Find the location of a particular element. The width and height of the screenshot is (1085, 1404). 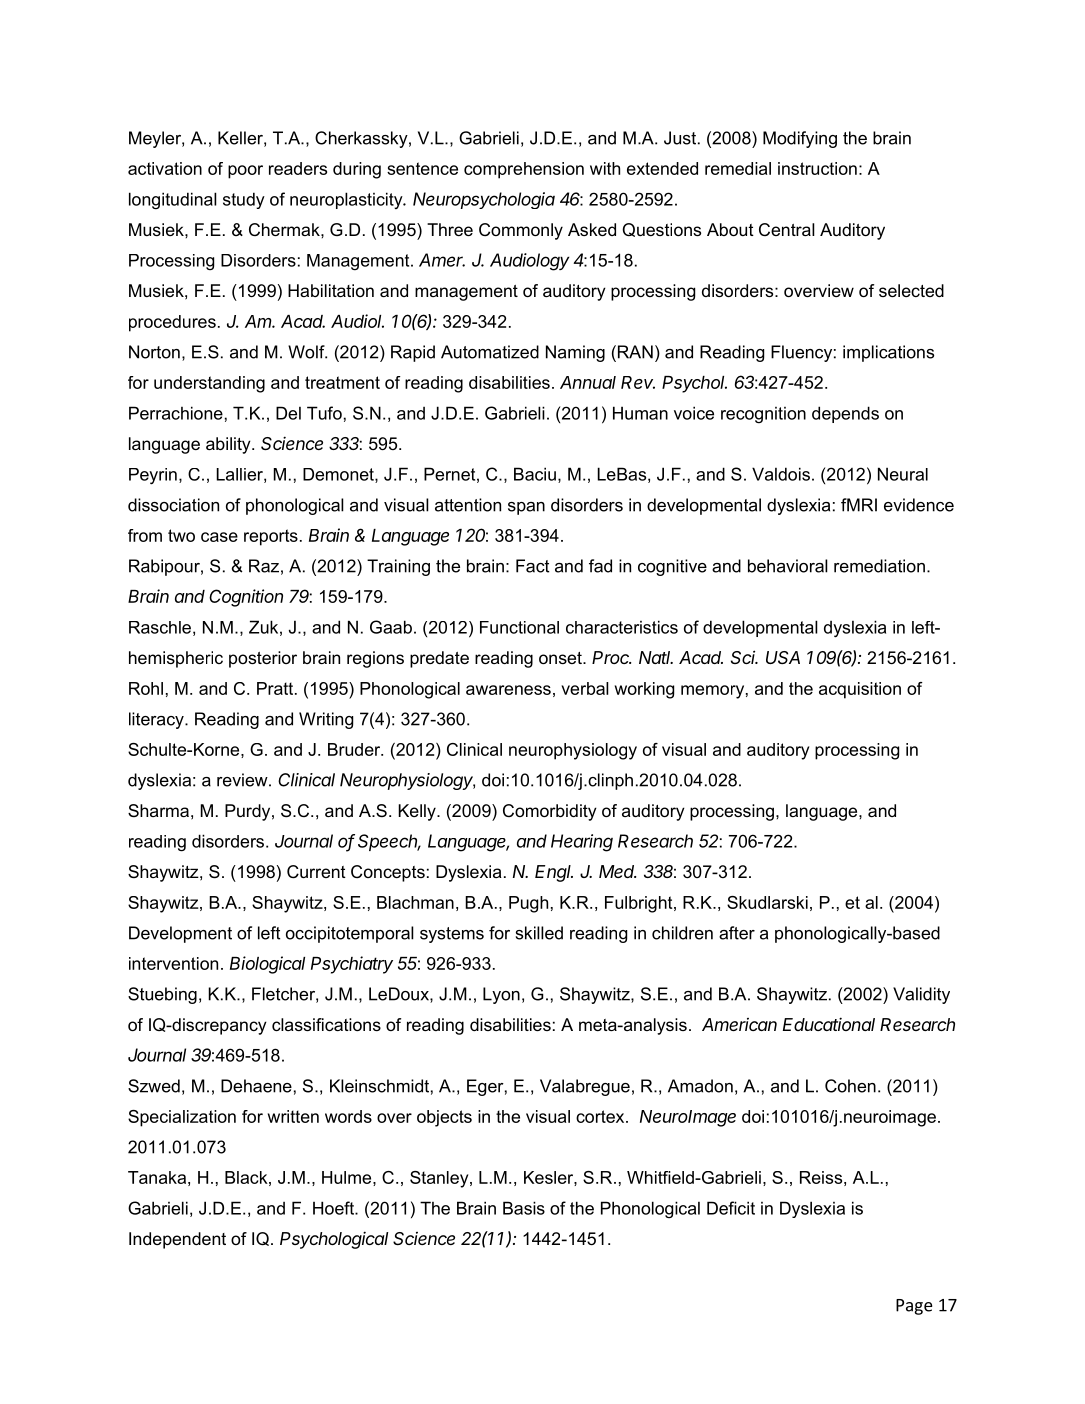

instruction is located at coordinates (817, 168).
